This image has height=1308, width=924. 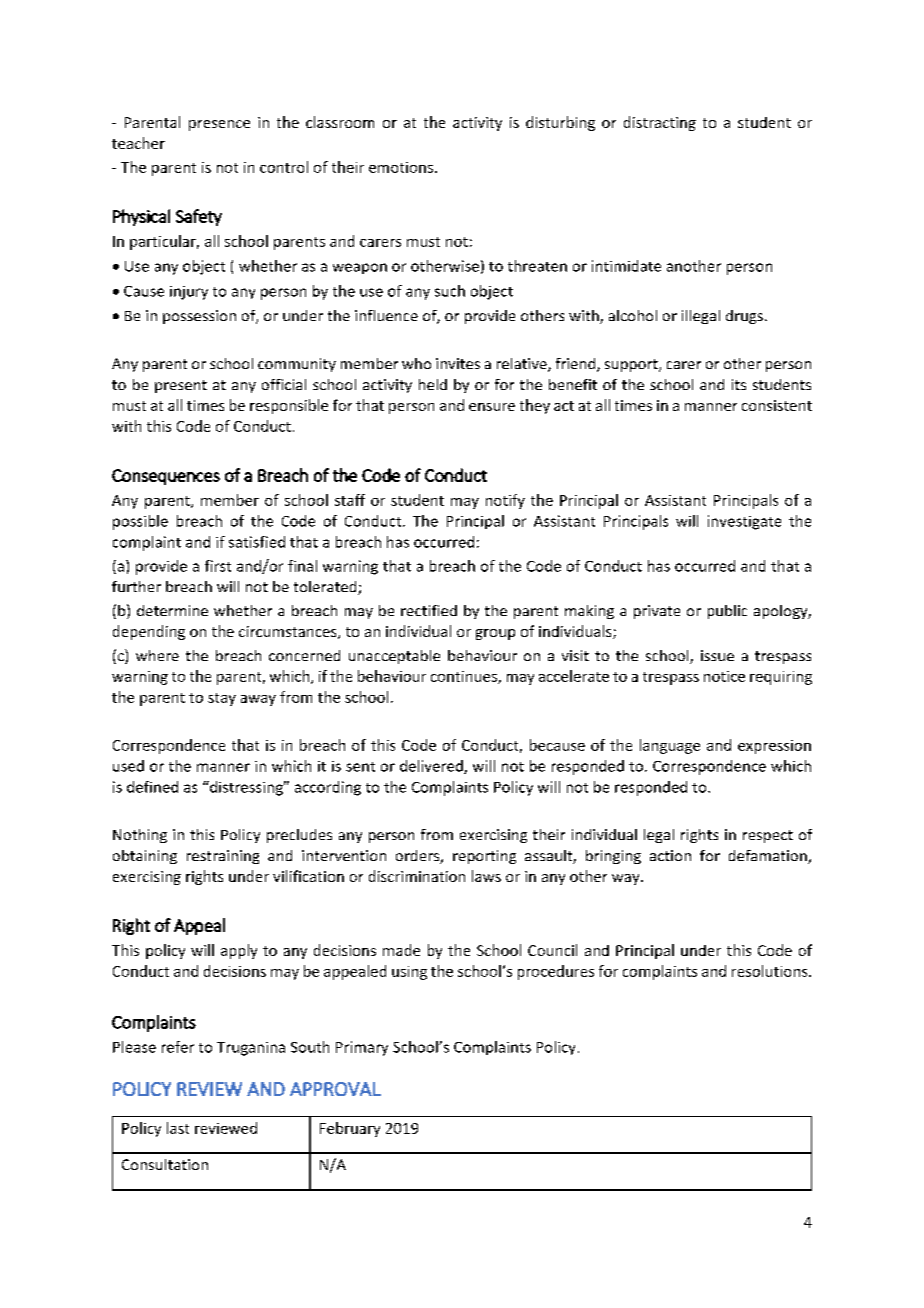 What do you see at coordinates (223, 857) in the image?
I see `restraining` at bounding box center [223, 857].
